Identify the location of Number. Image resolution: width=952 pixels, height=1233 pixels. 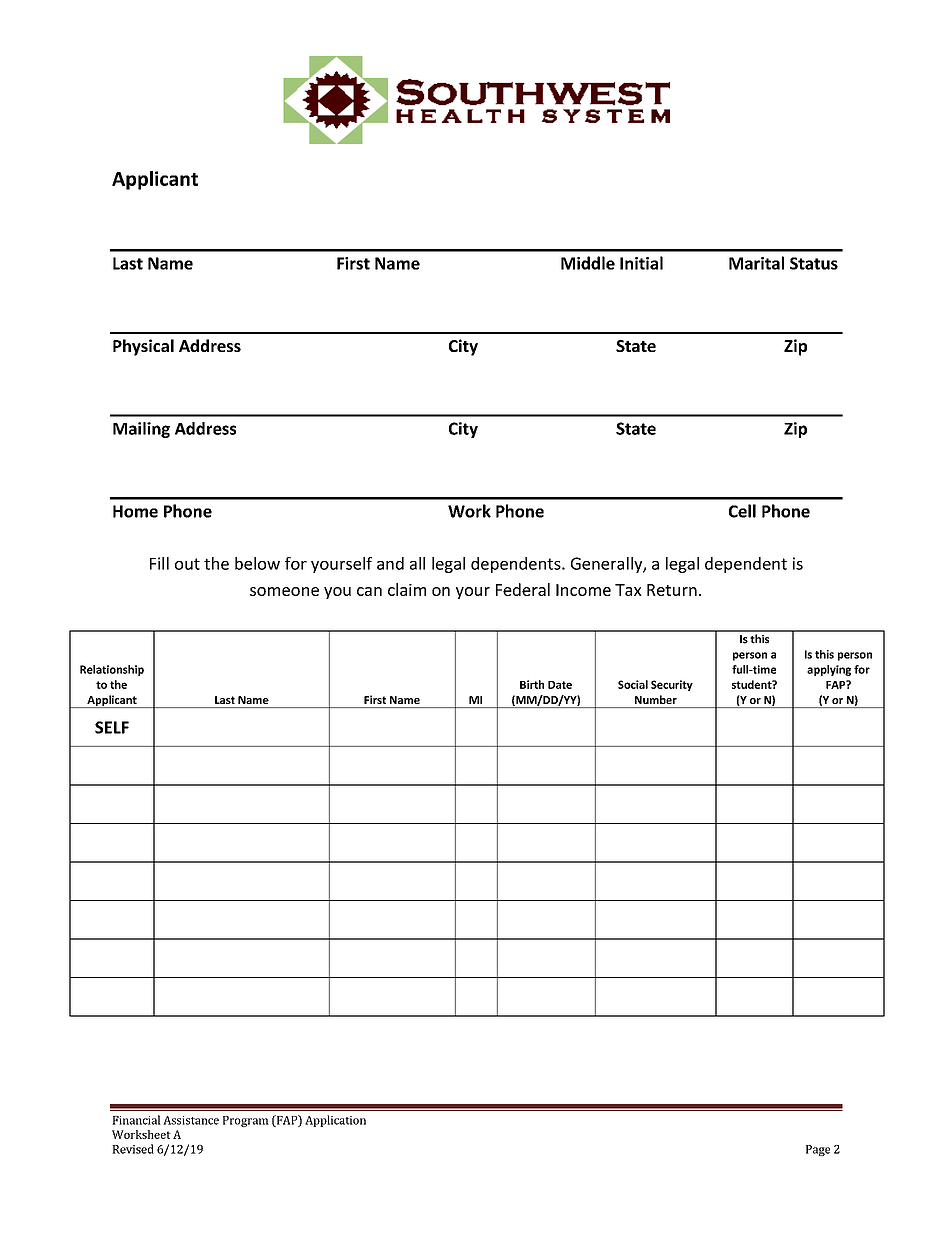
(656, 699).
